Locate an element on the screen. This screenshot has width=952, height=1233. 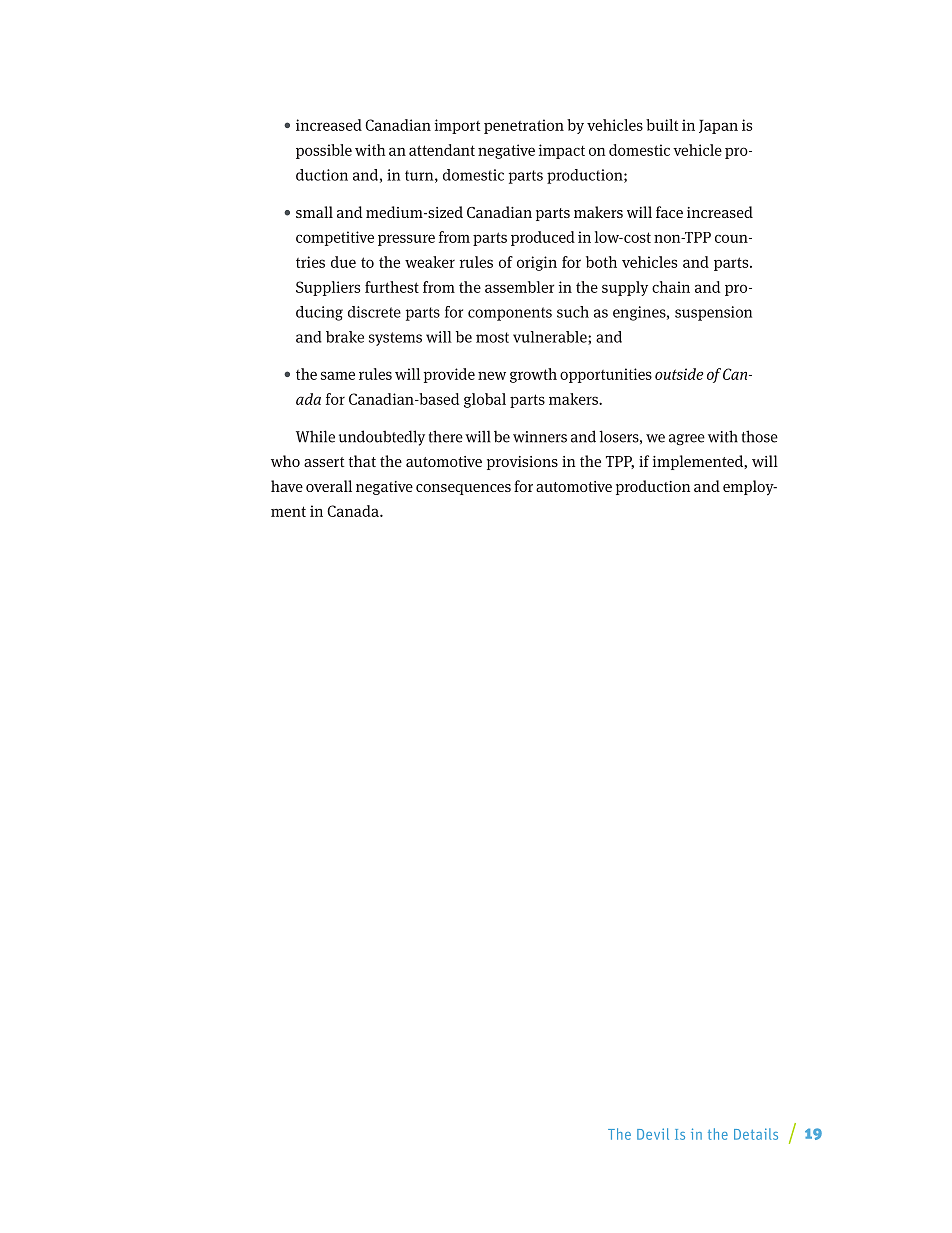
agree is located at coordinates (687, 439).
